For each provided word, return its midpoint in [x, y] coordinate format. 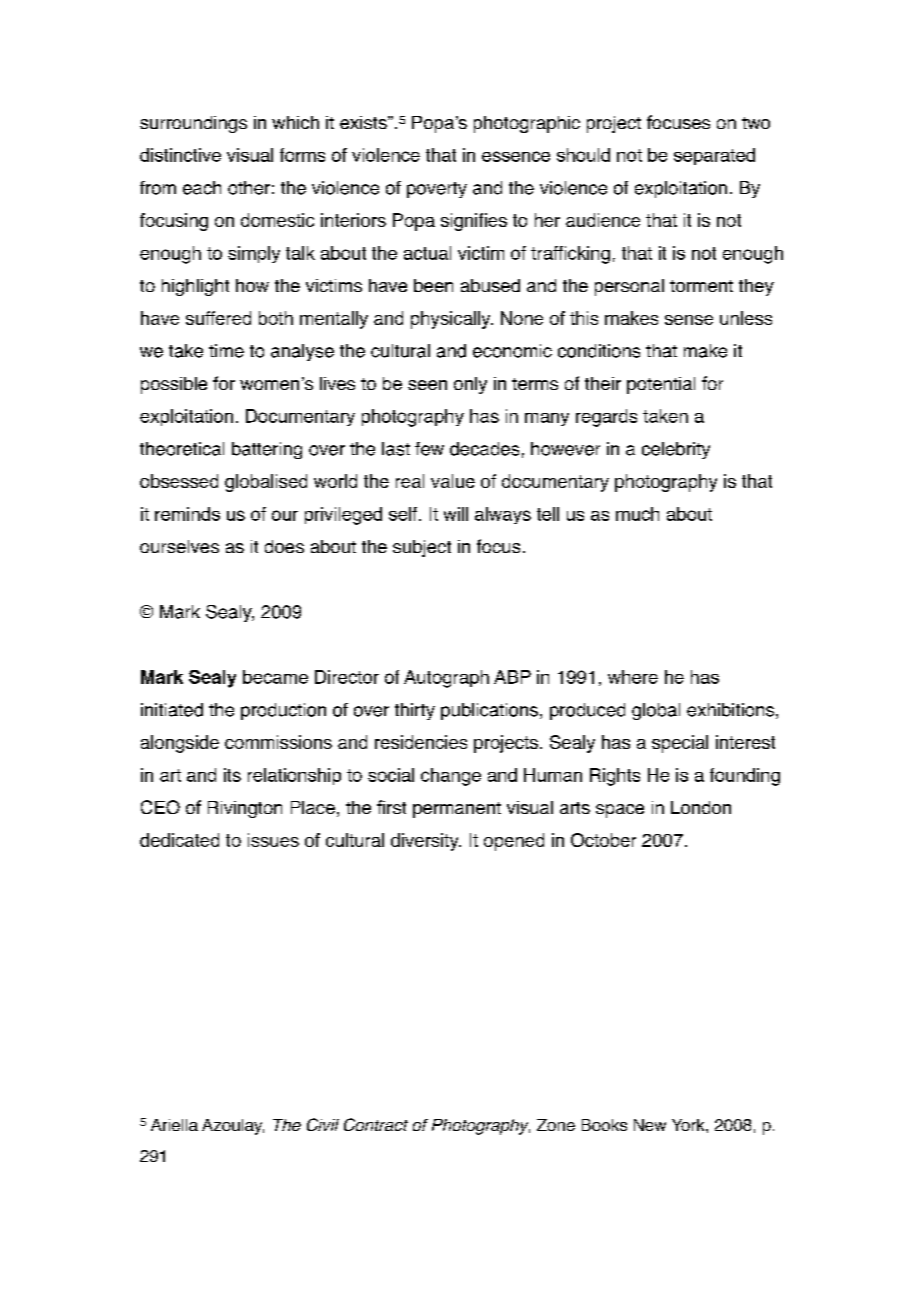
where [633, 677]
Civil [323, 1124]
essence [516, 156]
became [275, 677]
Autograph [446, 679]
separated [714, 156]
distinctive [180, 155]
